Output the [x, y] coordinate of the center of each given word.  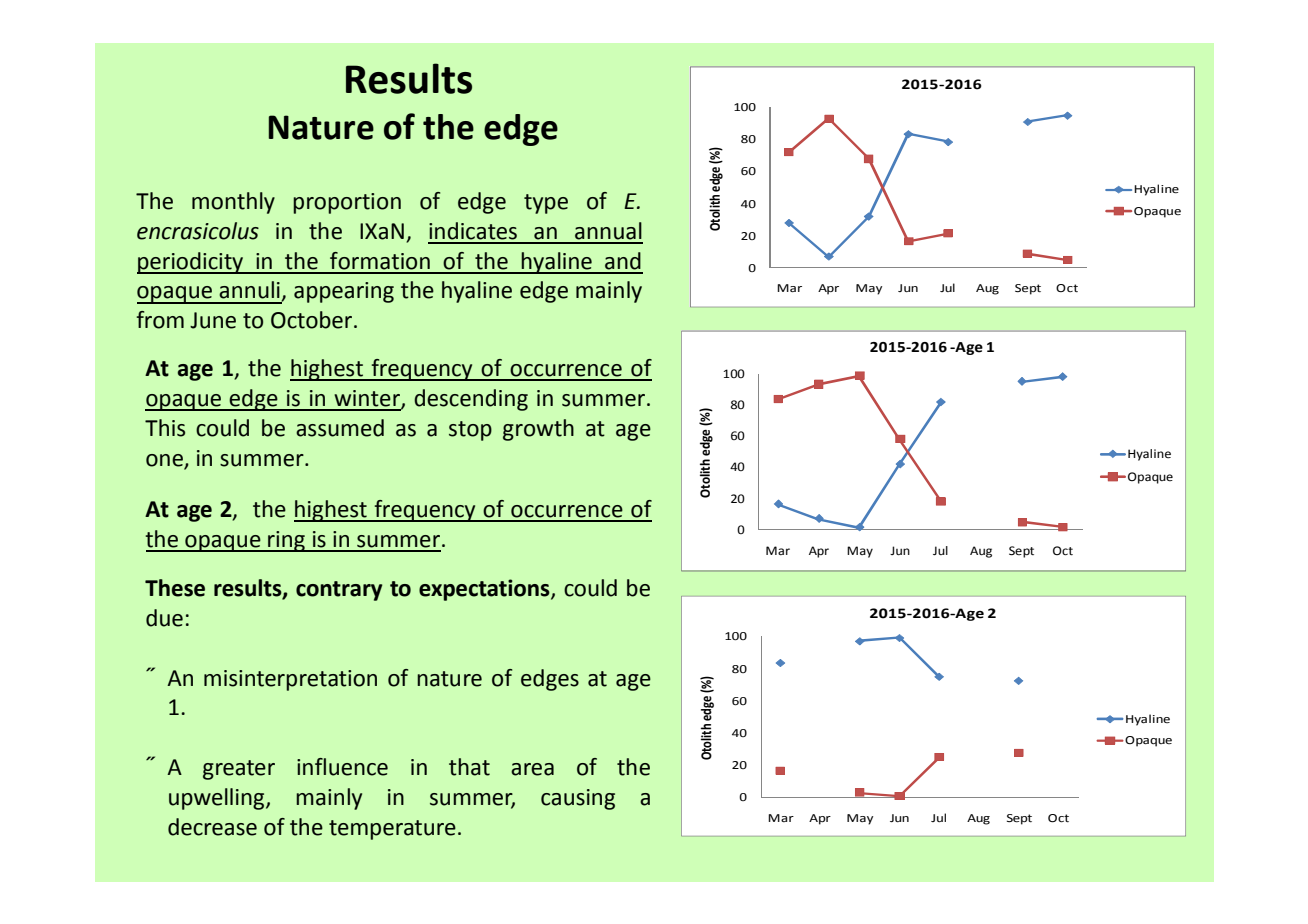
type [546, 204]
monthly [233, 203]
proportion [347, 203]
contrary [339, 591]
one [164, 460]
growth [538, 430]
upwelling [218, 799]
